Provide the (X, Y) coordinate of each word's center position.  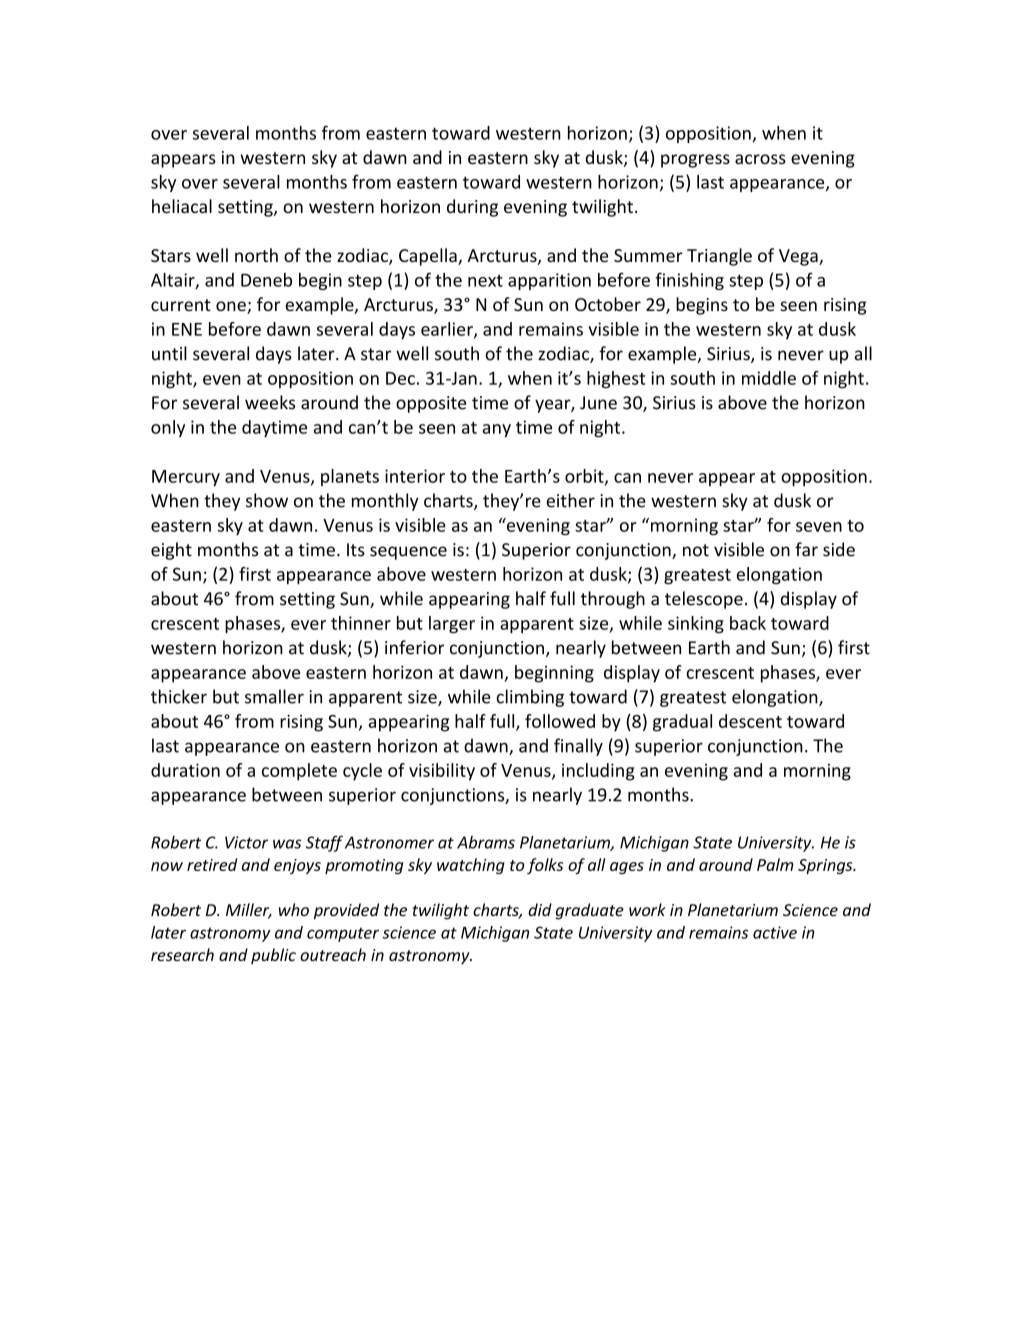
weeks (270, 402)
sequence (408, 553)
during (472, 208)
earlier (448, 330)
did (540, 909)
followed (560, 721)
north (256, 255)
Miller (249, 911)
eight (171, 551)
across (760, 159)
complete (299, 772)
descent (750, 721)
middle (769, 378)
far (806, 549)
